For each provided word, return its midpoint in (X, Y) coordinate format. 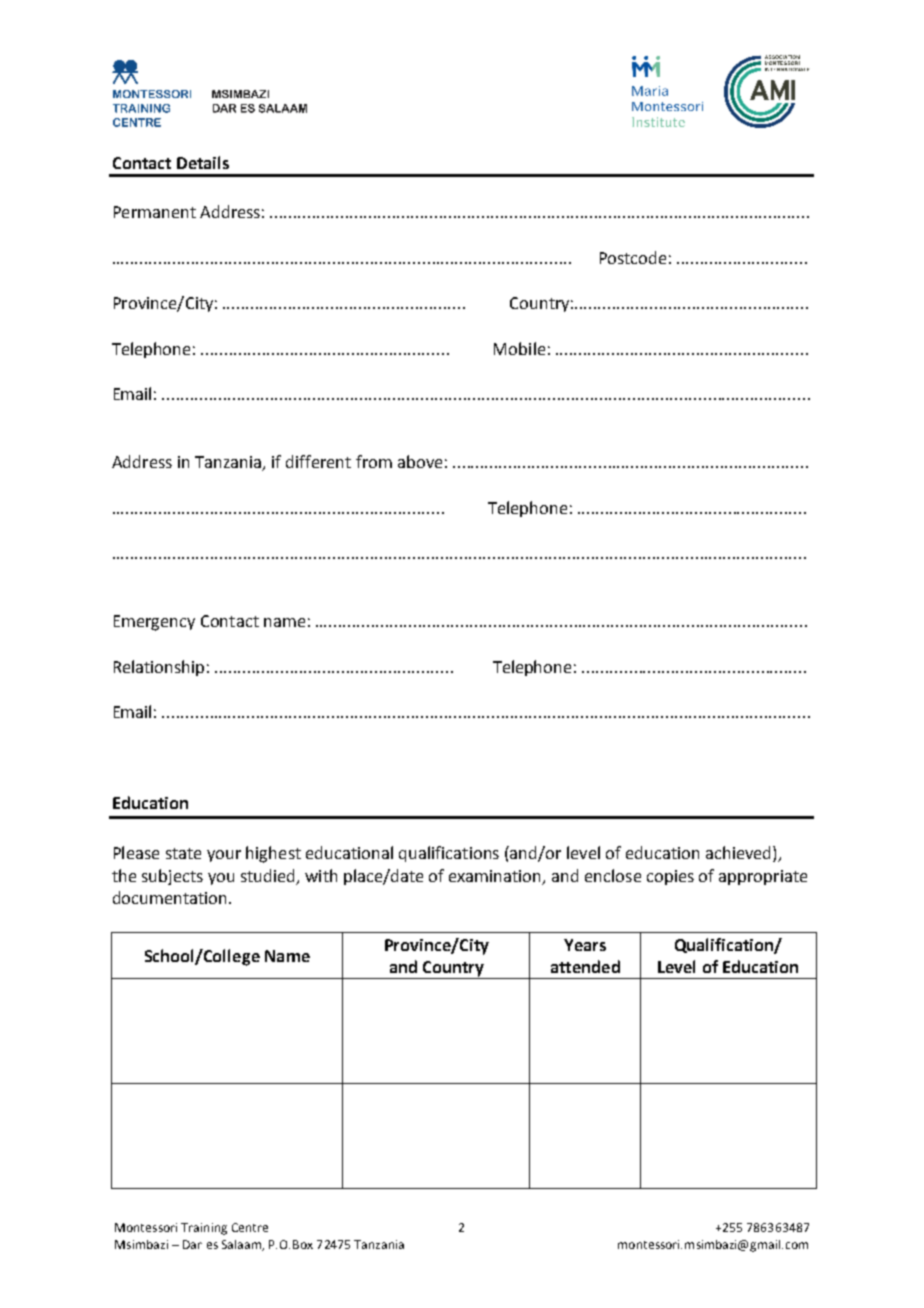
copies (670, 877)
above (420, 461)
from (374, 461)
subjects (172, 877)
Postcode (633, 257)
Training (204, 1229)
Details (203, 162)
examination (496, 877)
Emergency (154, 623)
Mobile (519, 348)
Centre (250, 1227)
